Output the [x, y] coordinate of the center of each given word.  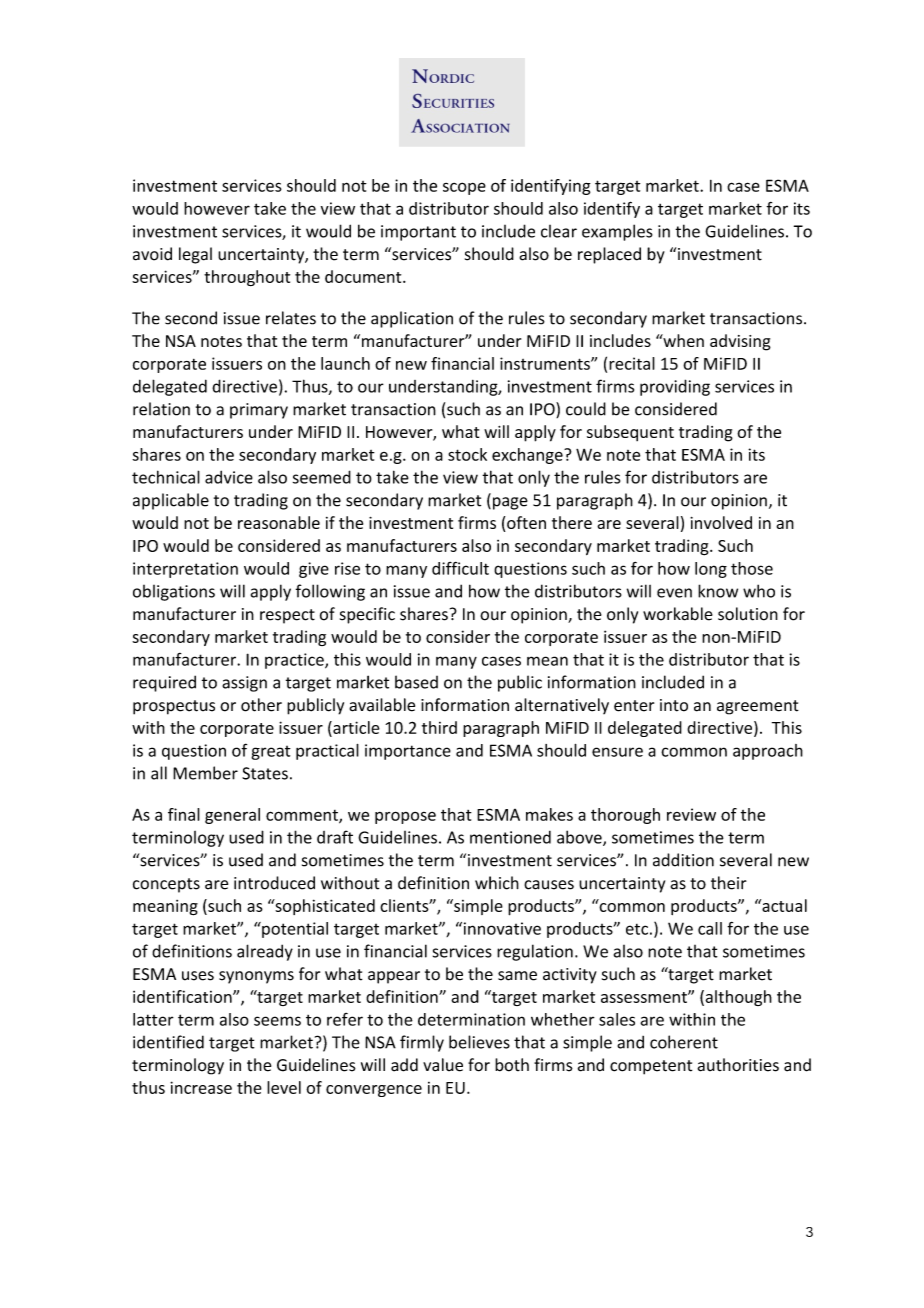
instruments [546, 363]
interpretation [185, 570]
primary [259, 411]
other [261, 705]
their [729, 883]
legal [195, 255]
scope [464, 188]
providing [675, 387]
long [711, 570]
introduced [274, 883]
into [674, 705]
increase [201, 1087]
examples [617, 232]
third [439, 727]
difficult [460, 568]
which [497, 883]
